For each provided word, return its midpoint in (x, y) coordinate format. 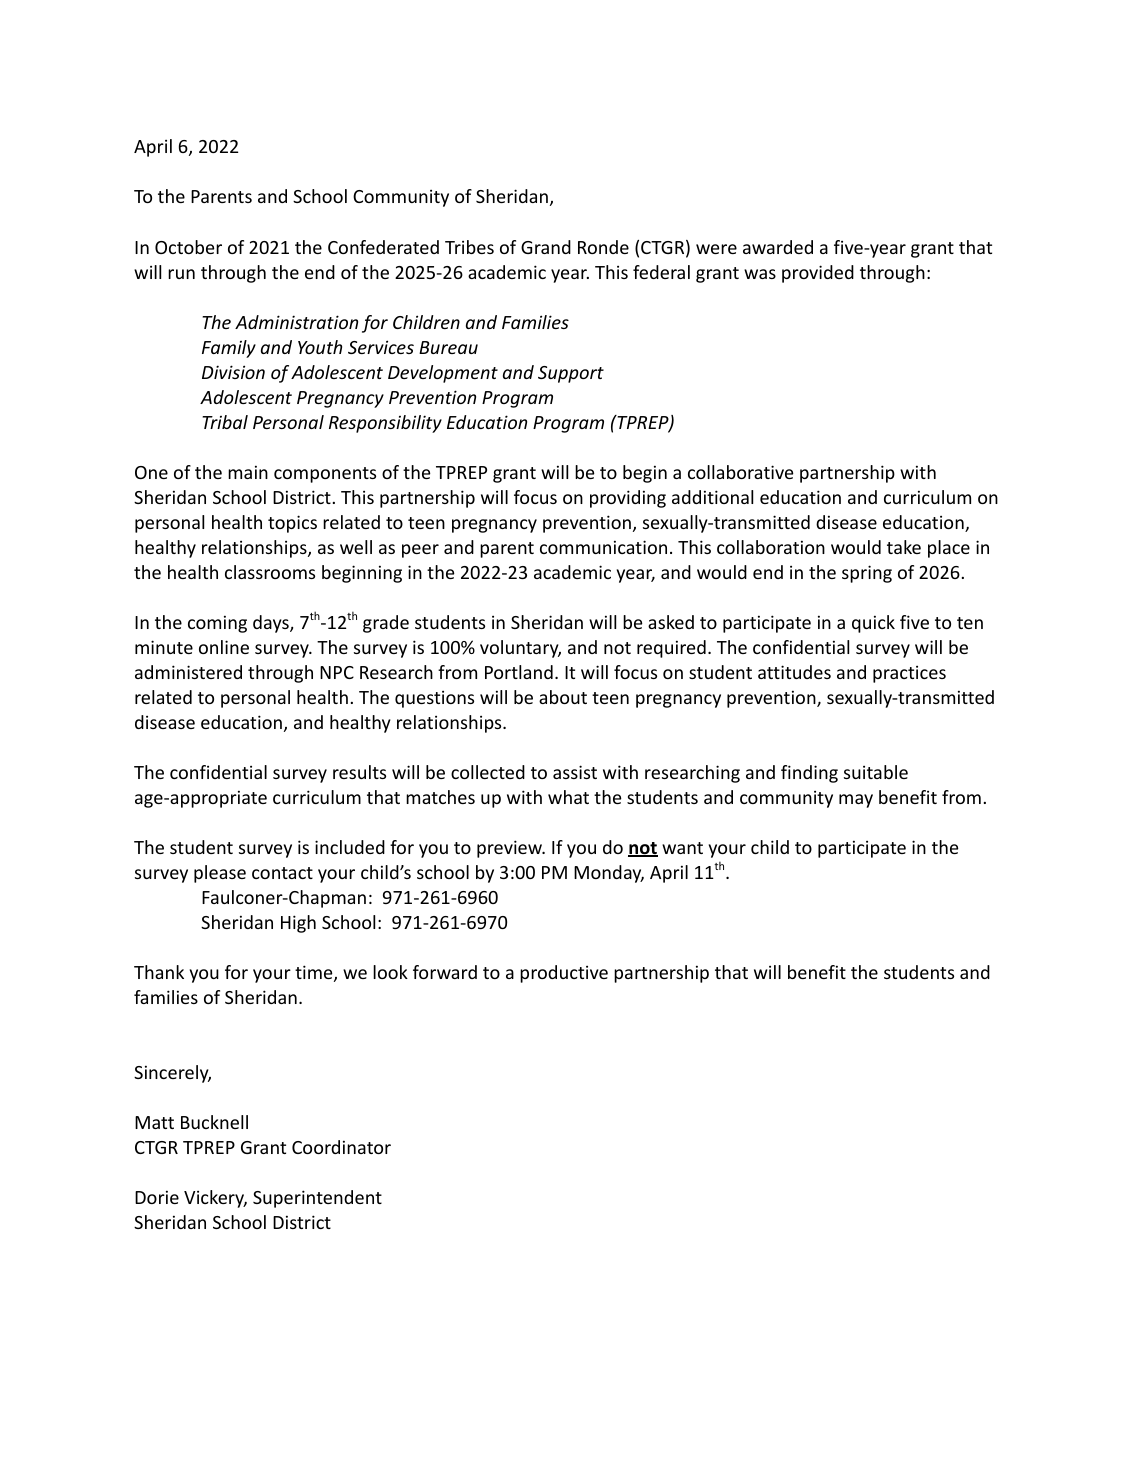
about (563, 697)
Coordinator (341, 1147)
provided (818, 274)
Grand (546, 247)
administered (188, 672)
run (181, 274)
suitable (876, 772)
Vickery (215, 1199)
